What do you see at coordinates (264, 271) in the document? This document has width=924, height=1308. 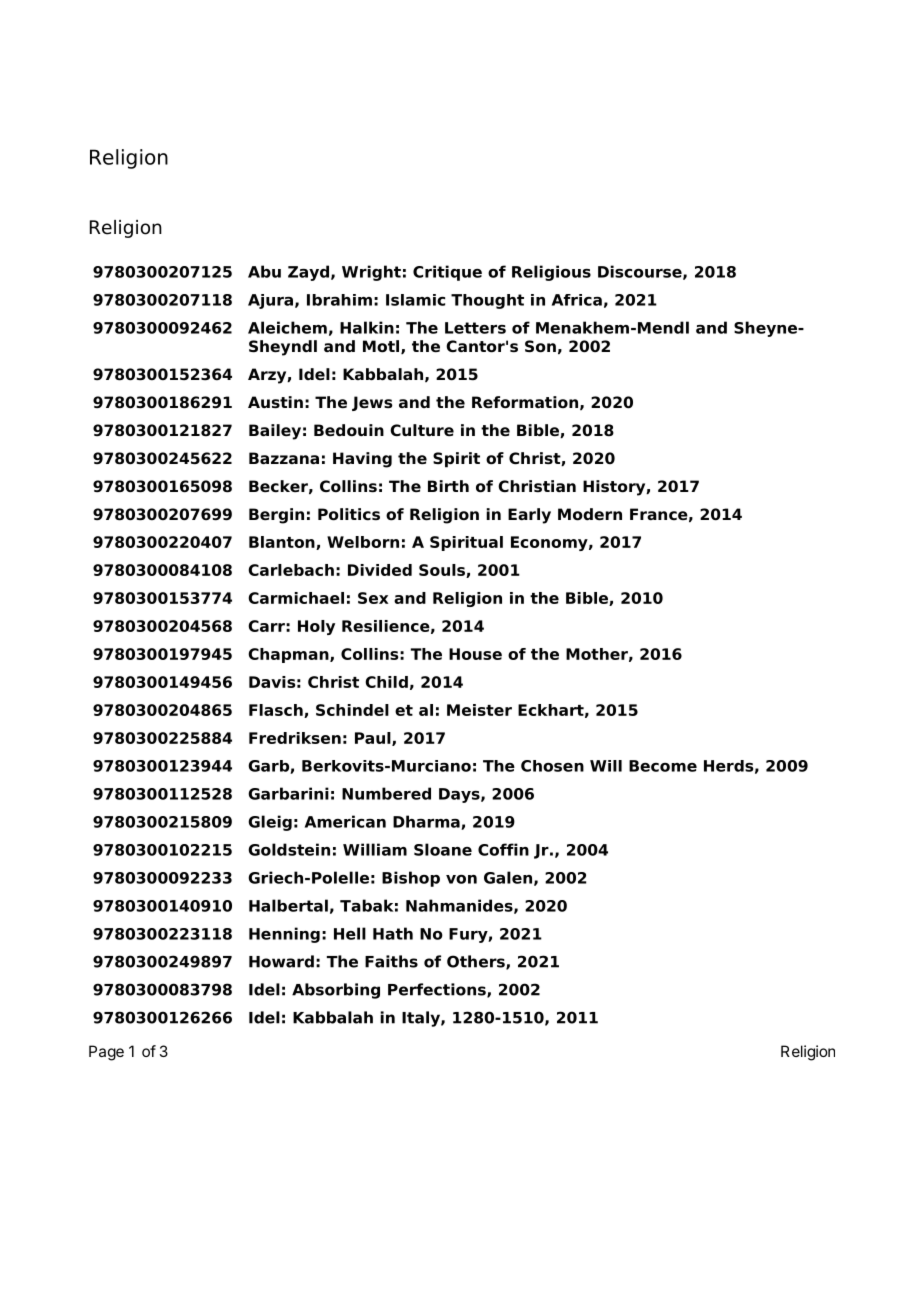 I see `Abu` at bounding box center [264, 271].
